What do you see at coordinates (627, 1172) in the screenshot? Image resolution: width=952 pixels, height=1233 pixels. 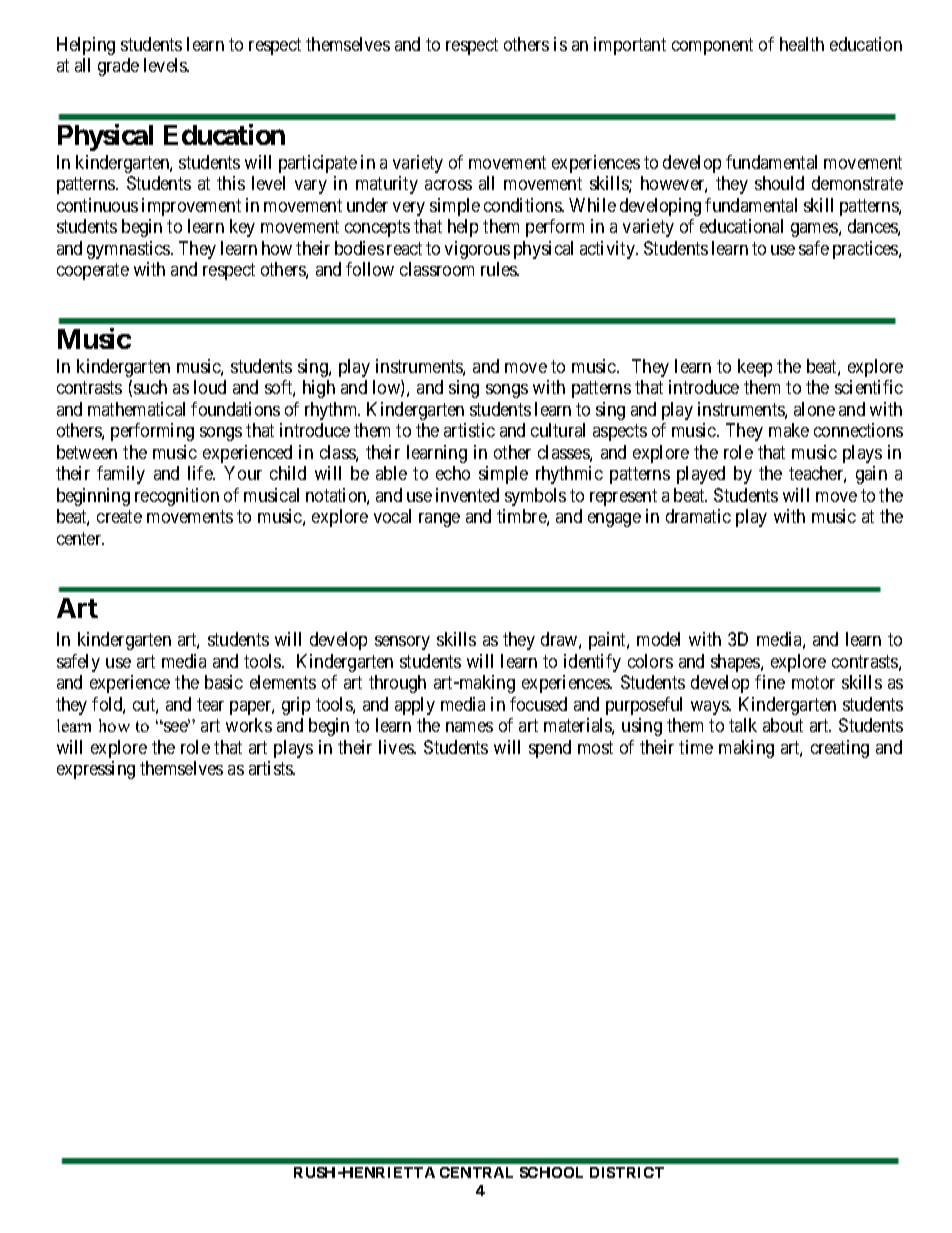 I see `DISTRICT` at bounding box center [627, 1172].
